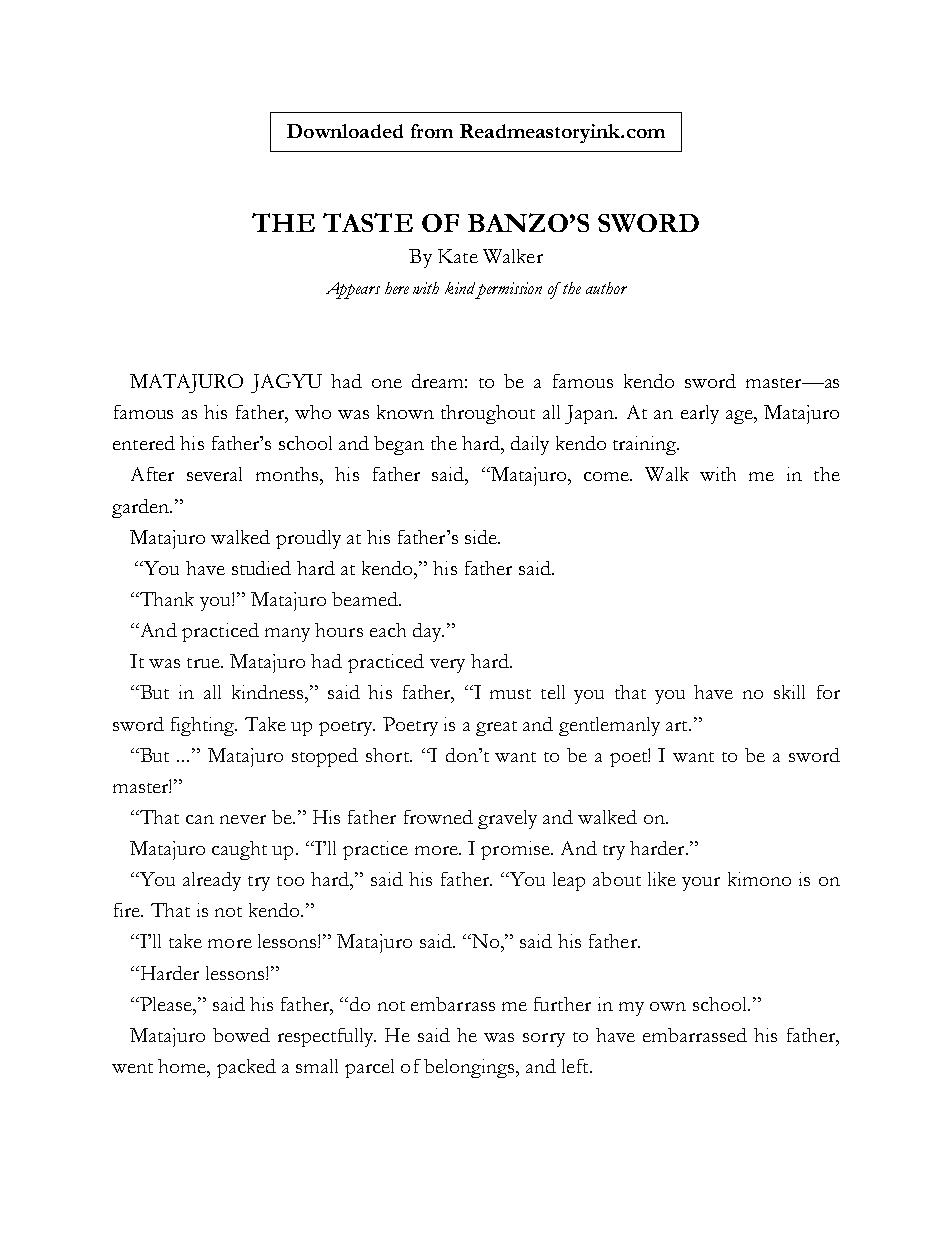  Describe the element at coordinates (530, 445) in the page. I see `daily` at that location.
